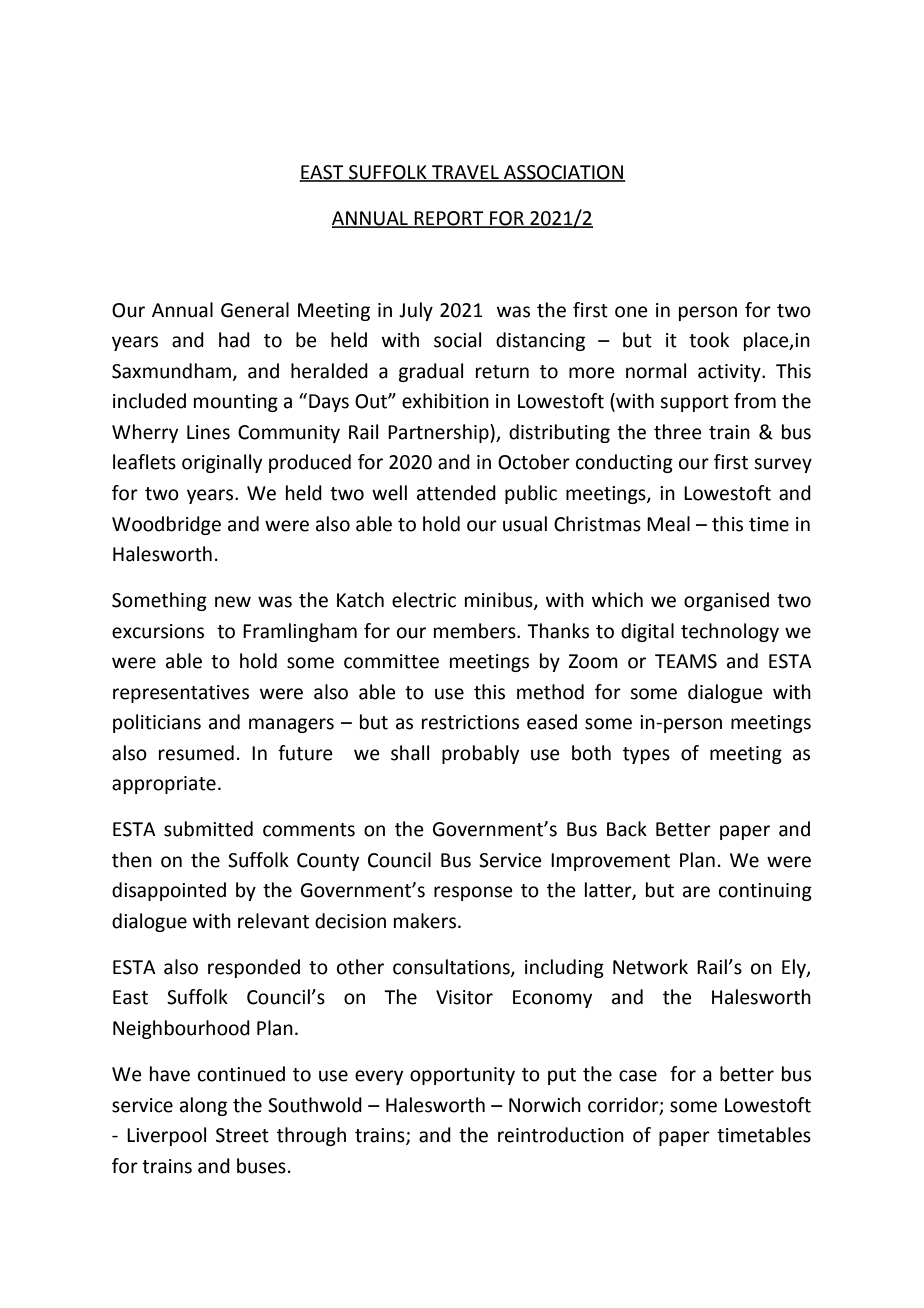 The image size is (924, 1308). Describe the element at coordinates (424, 600) in the screenshot. I see `electric` at that location.
